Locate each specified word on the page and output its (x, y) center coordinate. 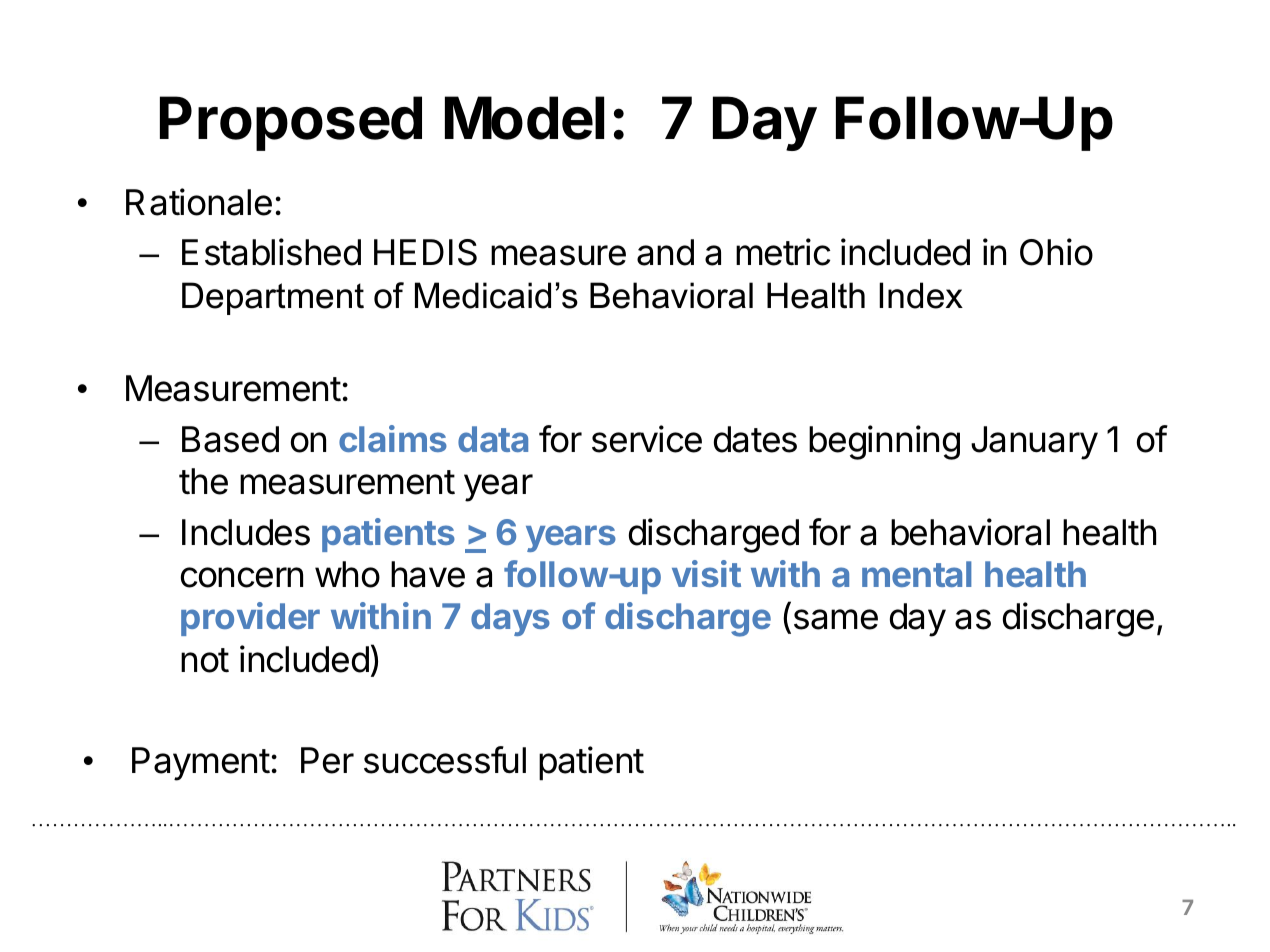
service (647, 439)
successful (445, 760)
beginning (884, 442)
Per (327, 760)
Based (230, 439)
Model (524, 118)
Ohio (1056, 252)
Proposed (291, 123)
